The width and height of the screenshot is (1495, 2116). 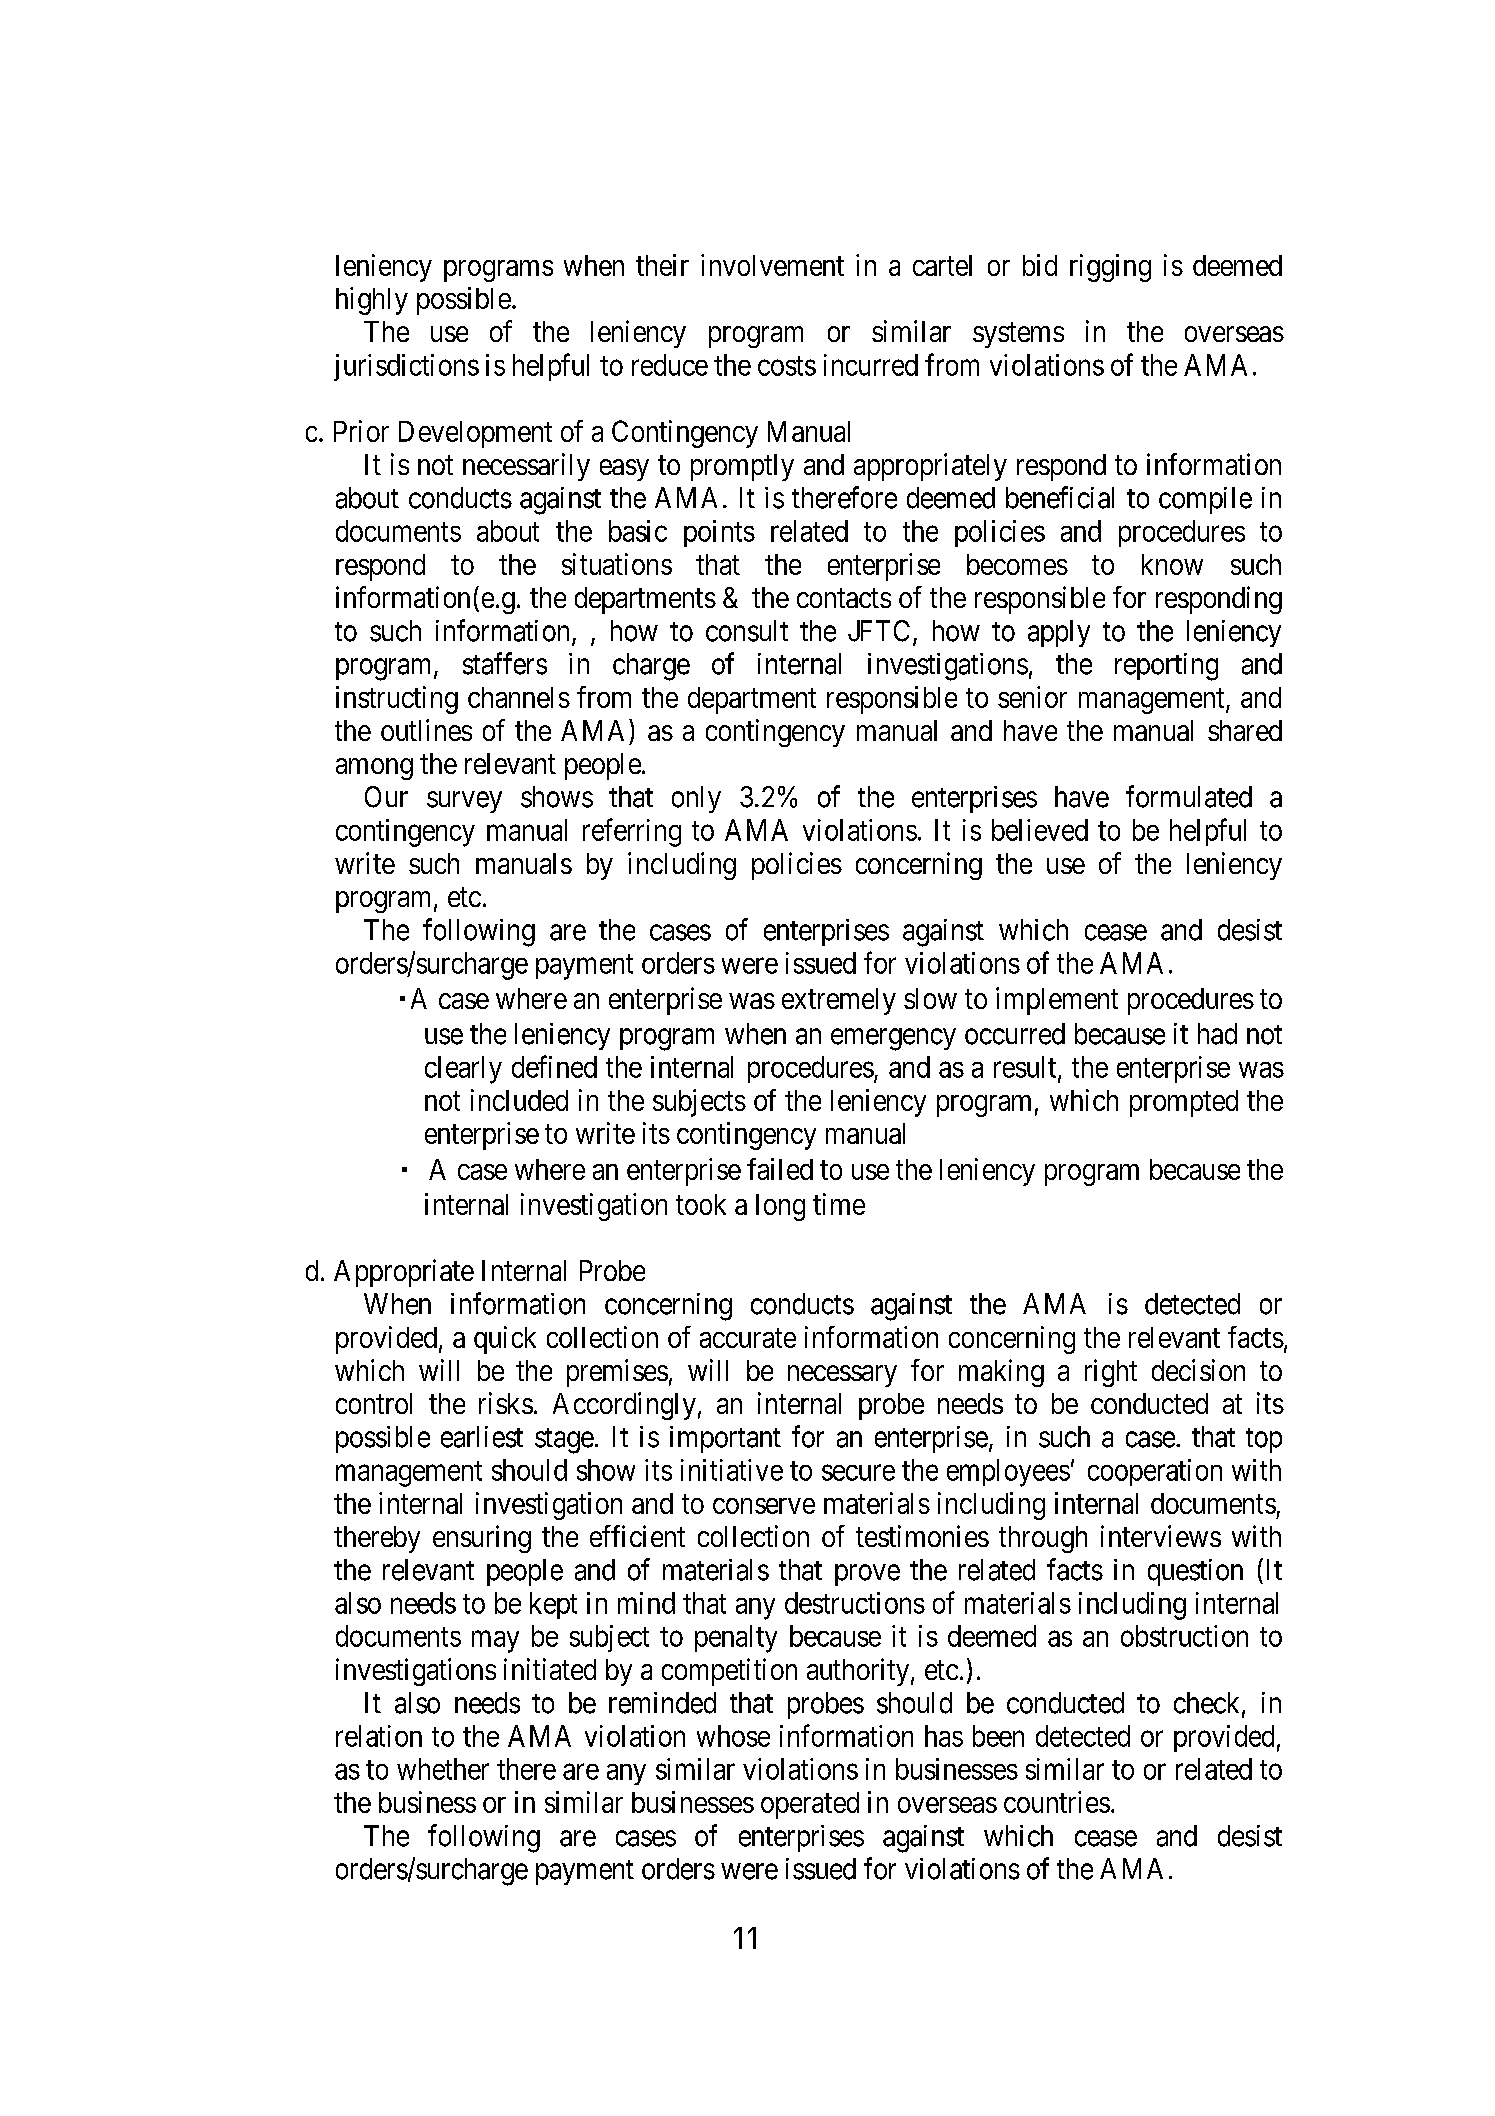 I want to click on obstruction, so click(x=1184, y=1636).
